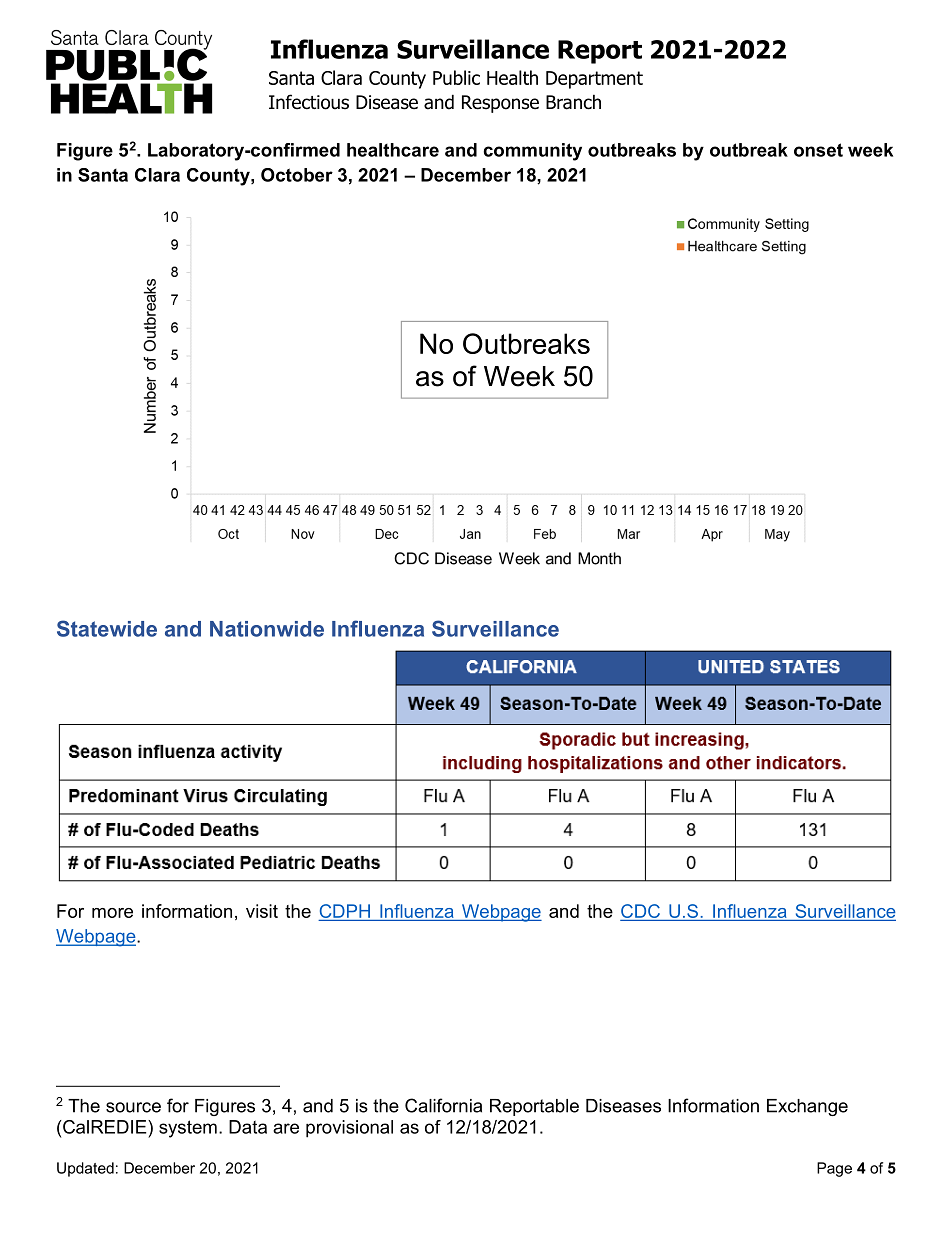  What do you see at coordinates (456, 77) in the screenshot?
I see `Public` at bounding box center [456, 77].
